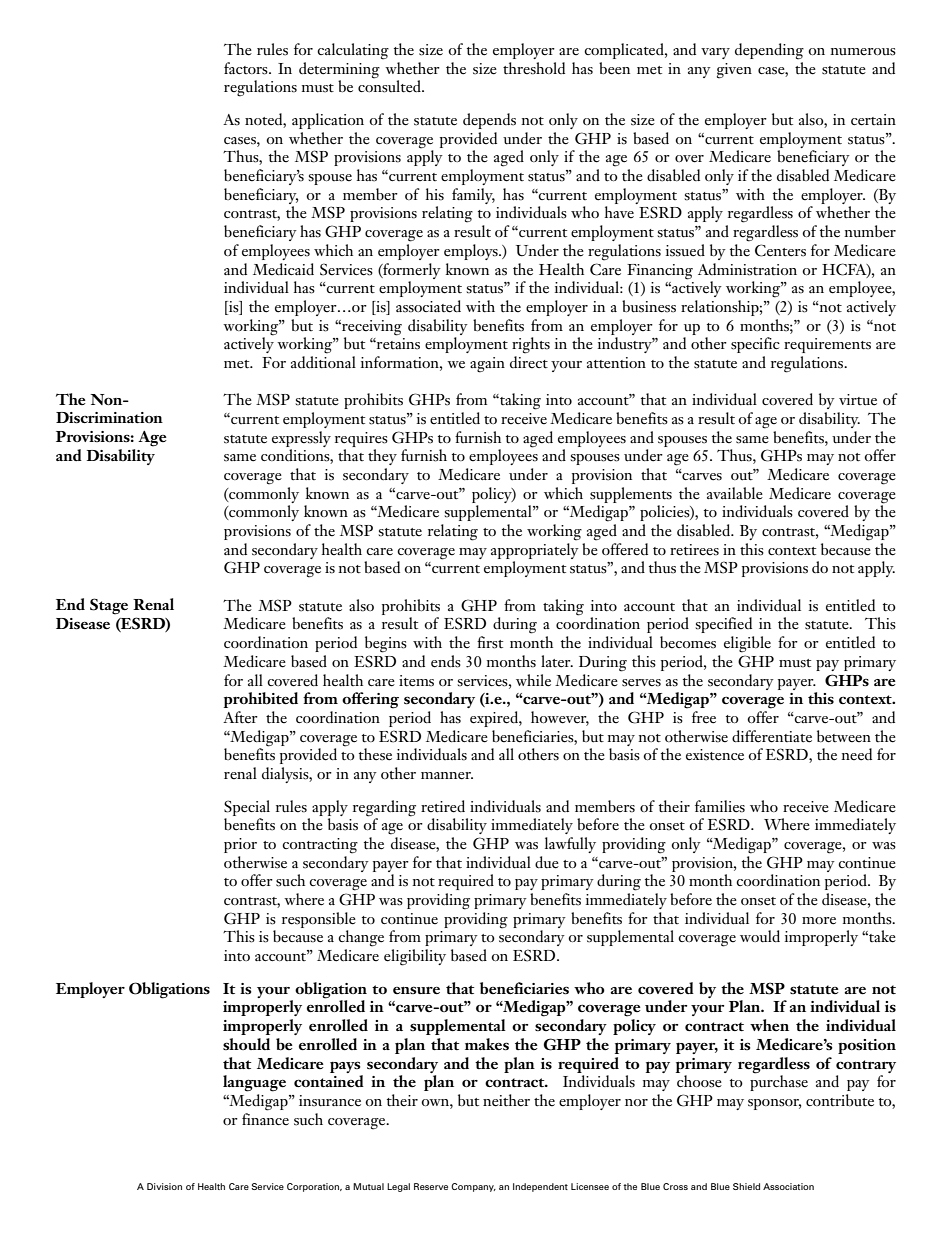  Describe the element at coordinates (769, 51) in the page. I see `depending` at that location.
